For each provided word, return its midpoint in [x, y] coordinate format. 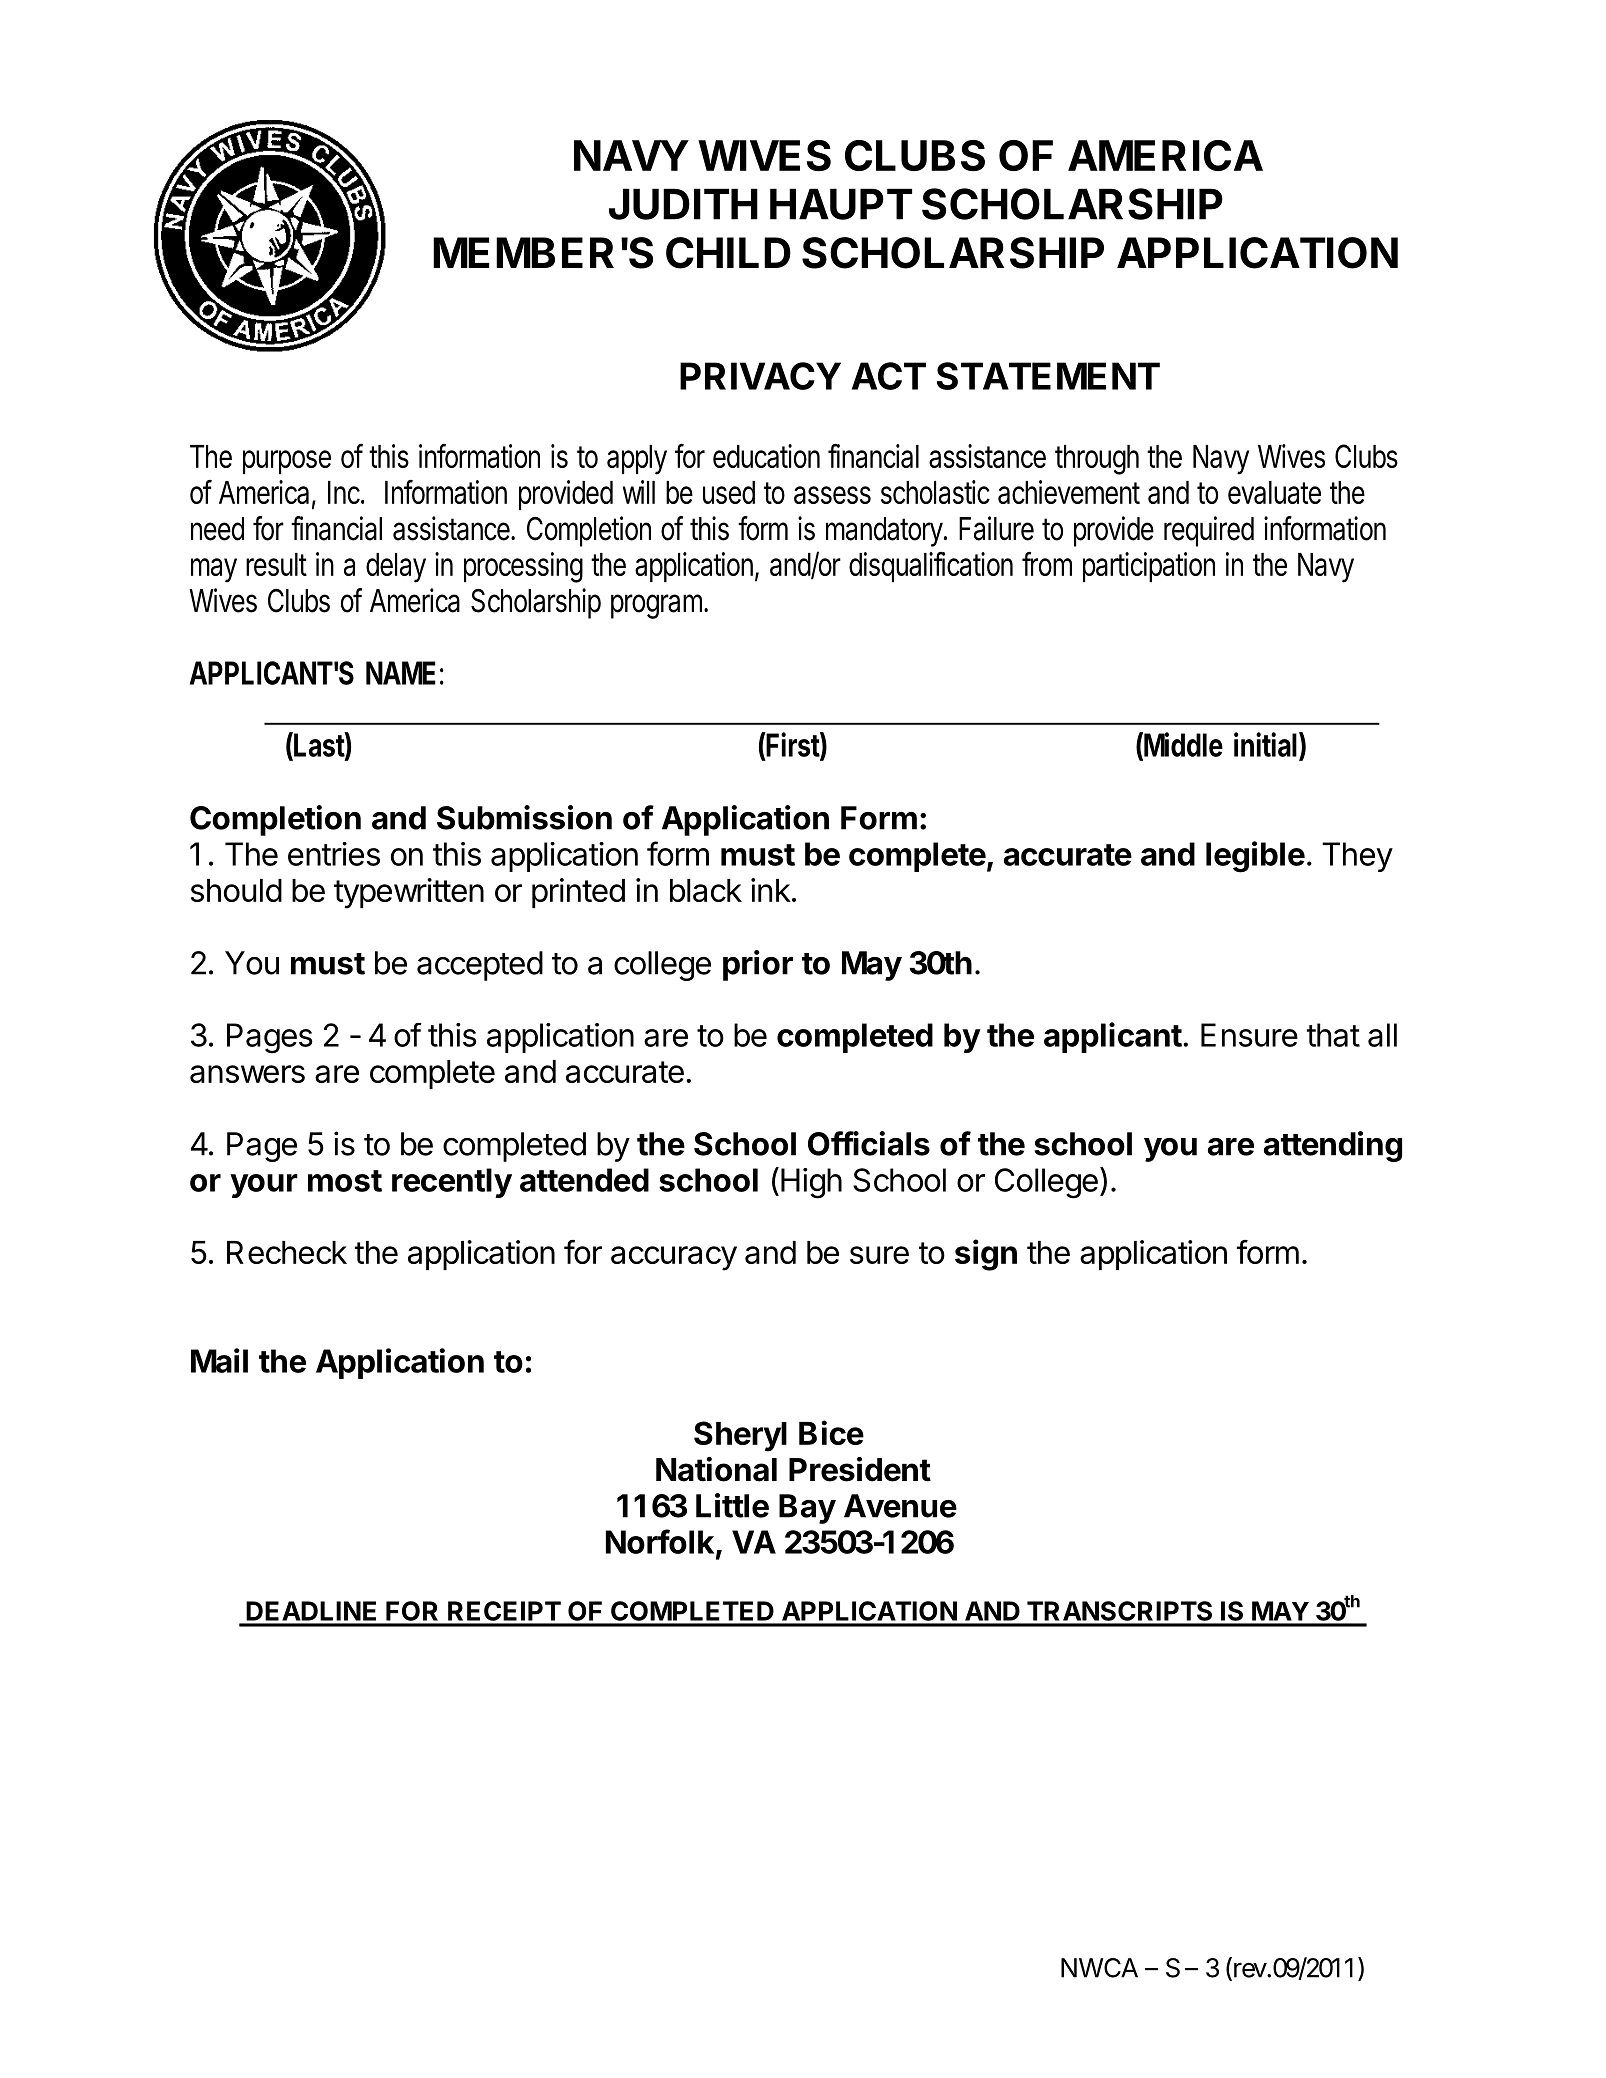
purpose [287, 462]
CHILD [728, 253]
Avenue [900, 1506]
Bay [807, 1509]
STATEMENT [1048, 376]
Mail [219, 1360]
